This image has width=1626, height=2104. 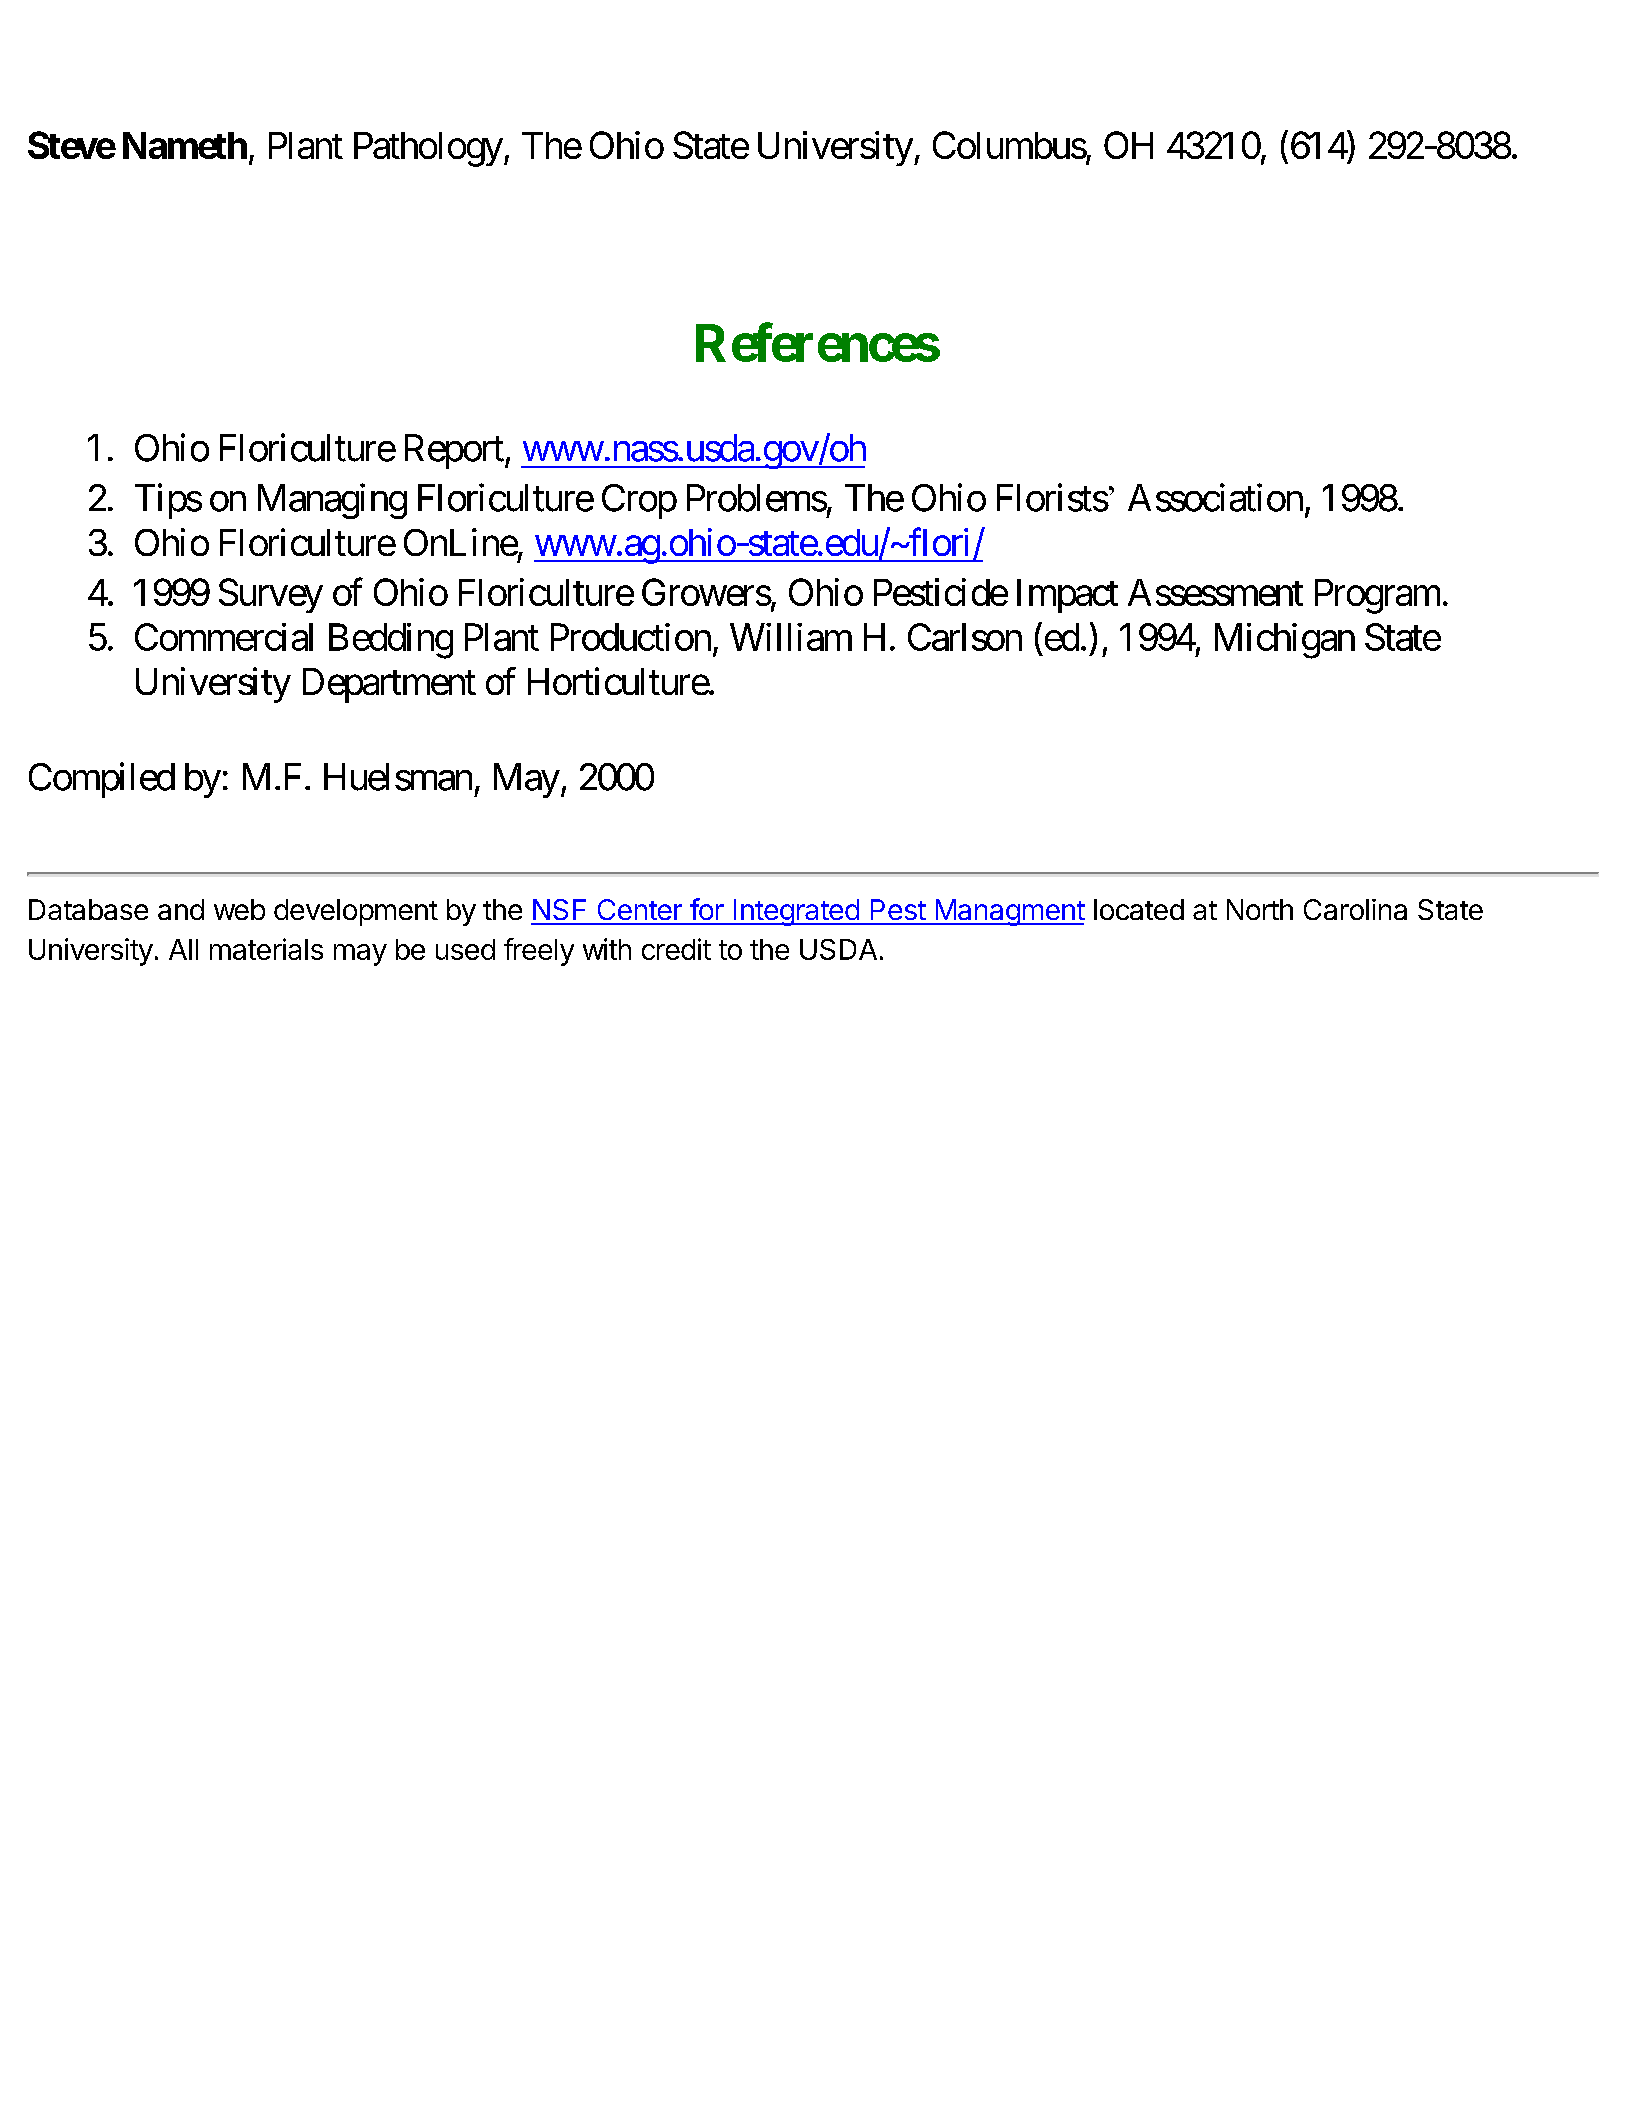 What do you see at coordinates (428, 149) in the image?
I see `Pathology` at bounding box center [428, 149].
